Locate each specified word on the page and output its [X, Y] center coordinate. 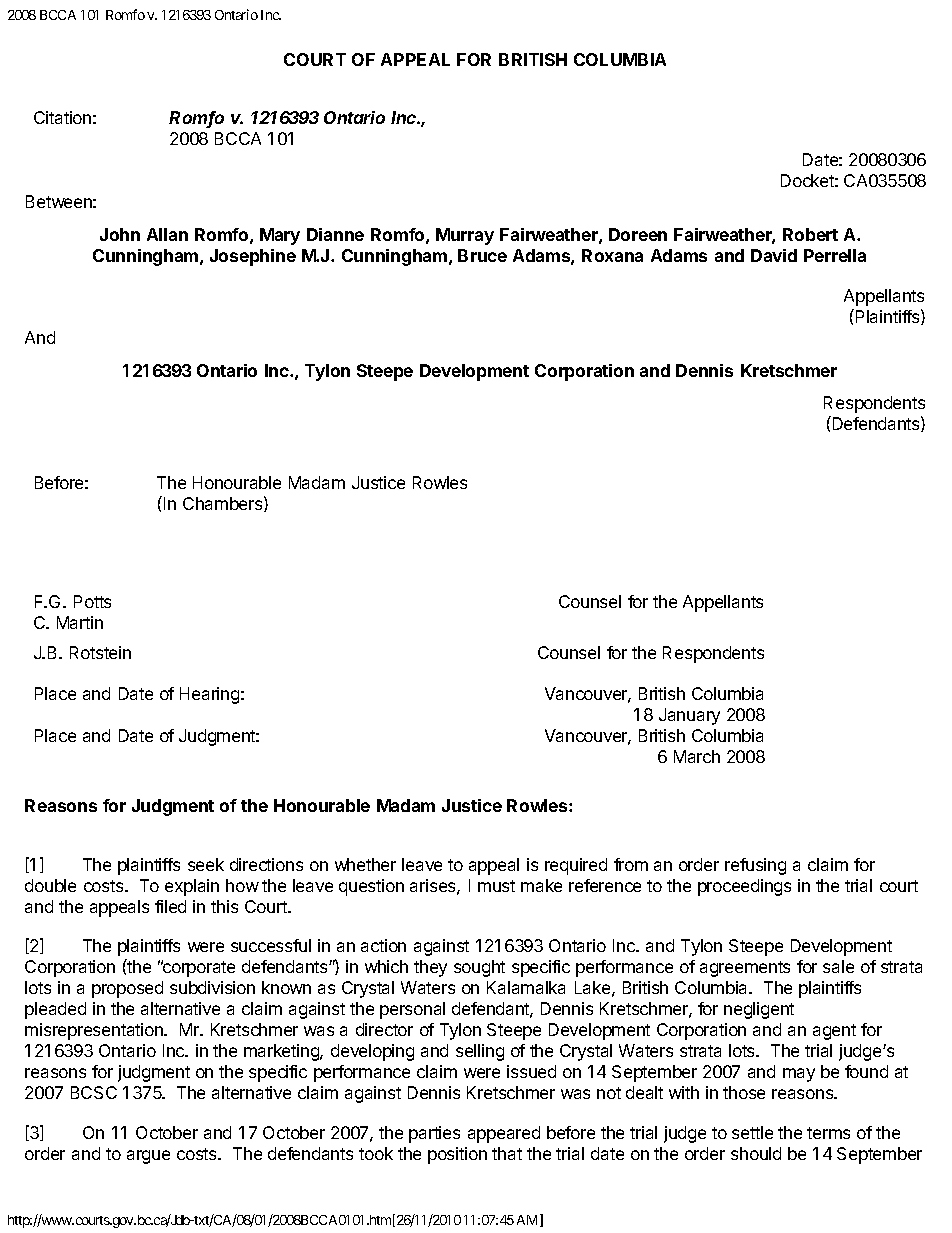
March [697, 756]
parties [434, 1134]
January [689, 716]
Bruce [482, 255]
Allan [167, 234]
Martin [80, 622]
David [774, 255]
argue [148, 1157]
